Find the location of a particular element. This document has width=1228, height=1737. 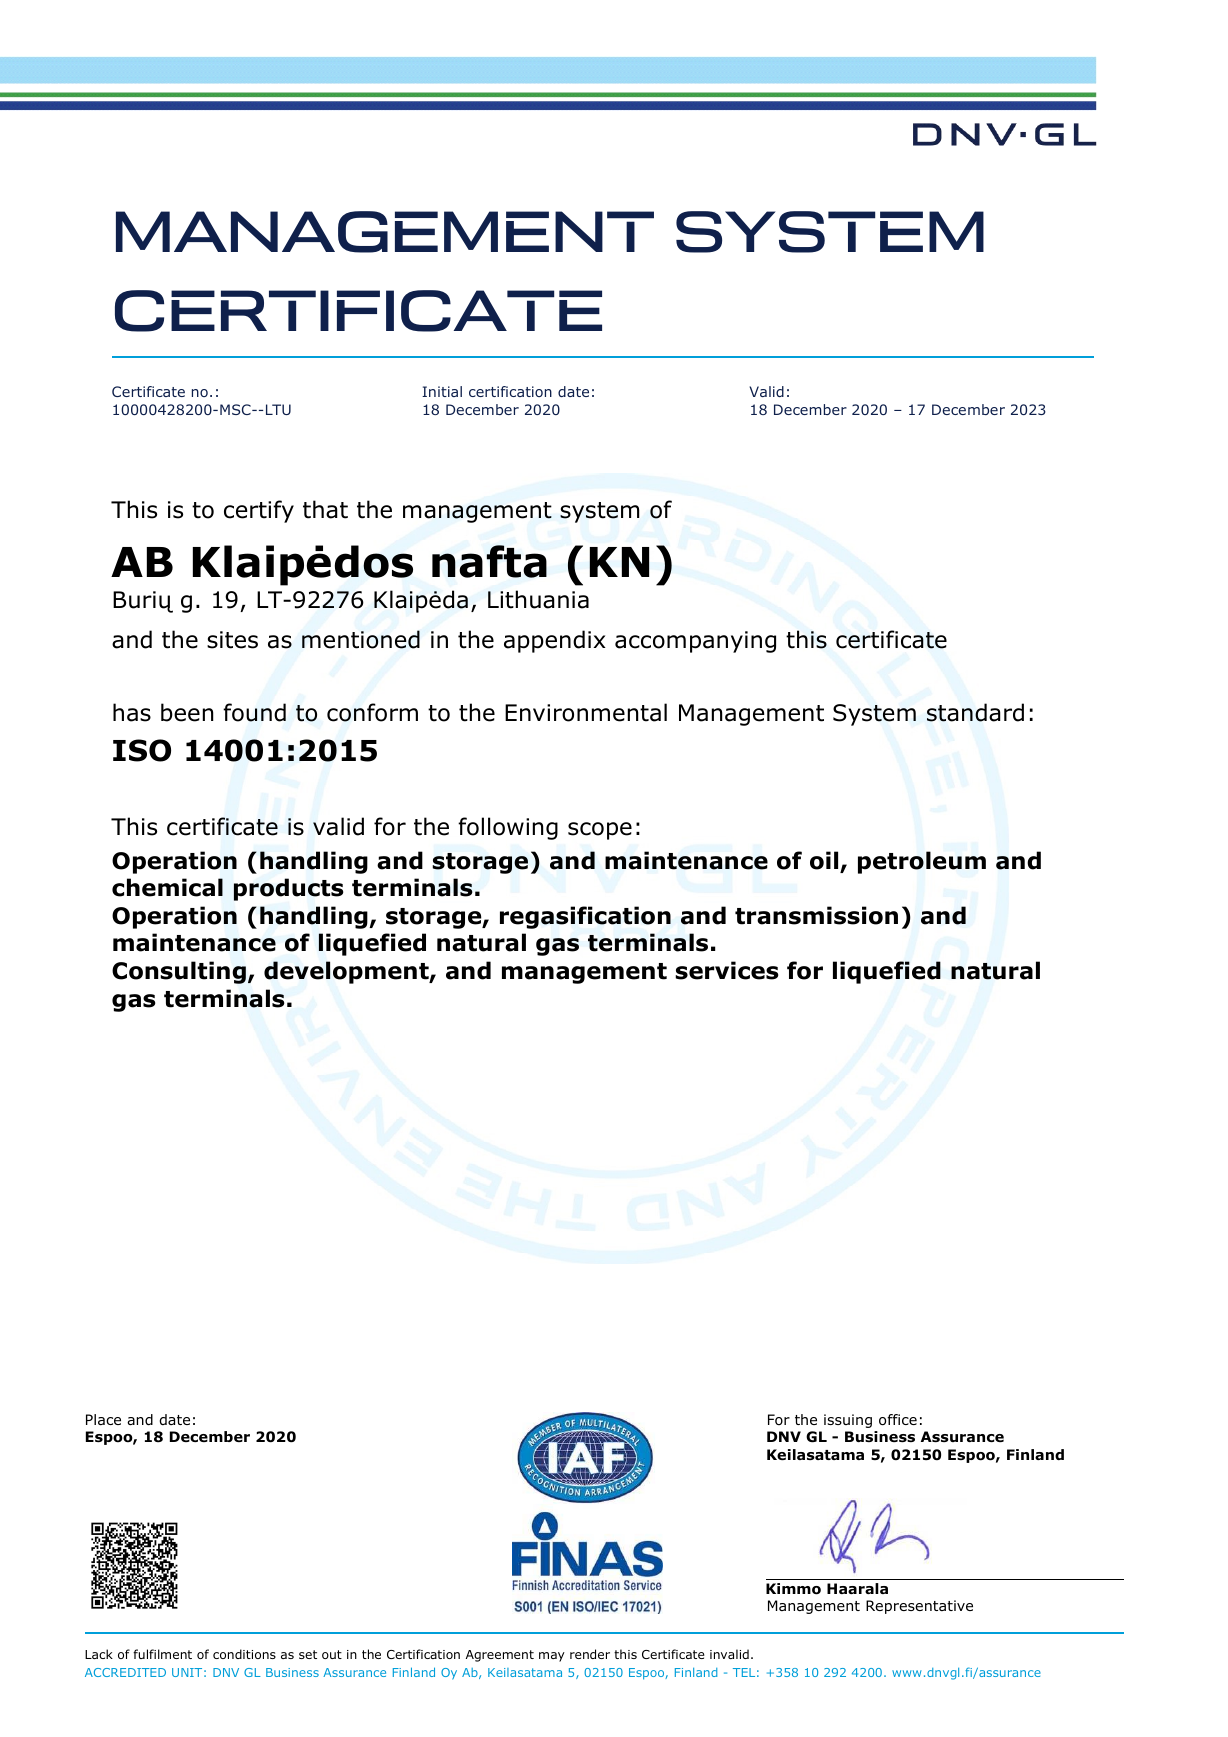

services is located at coordinates (727, 970).
